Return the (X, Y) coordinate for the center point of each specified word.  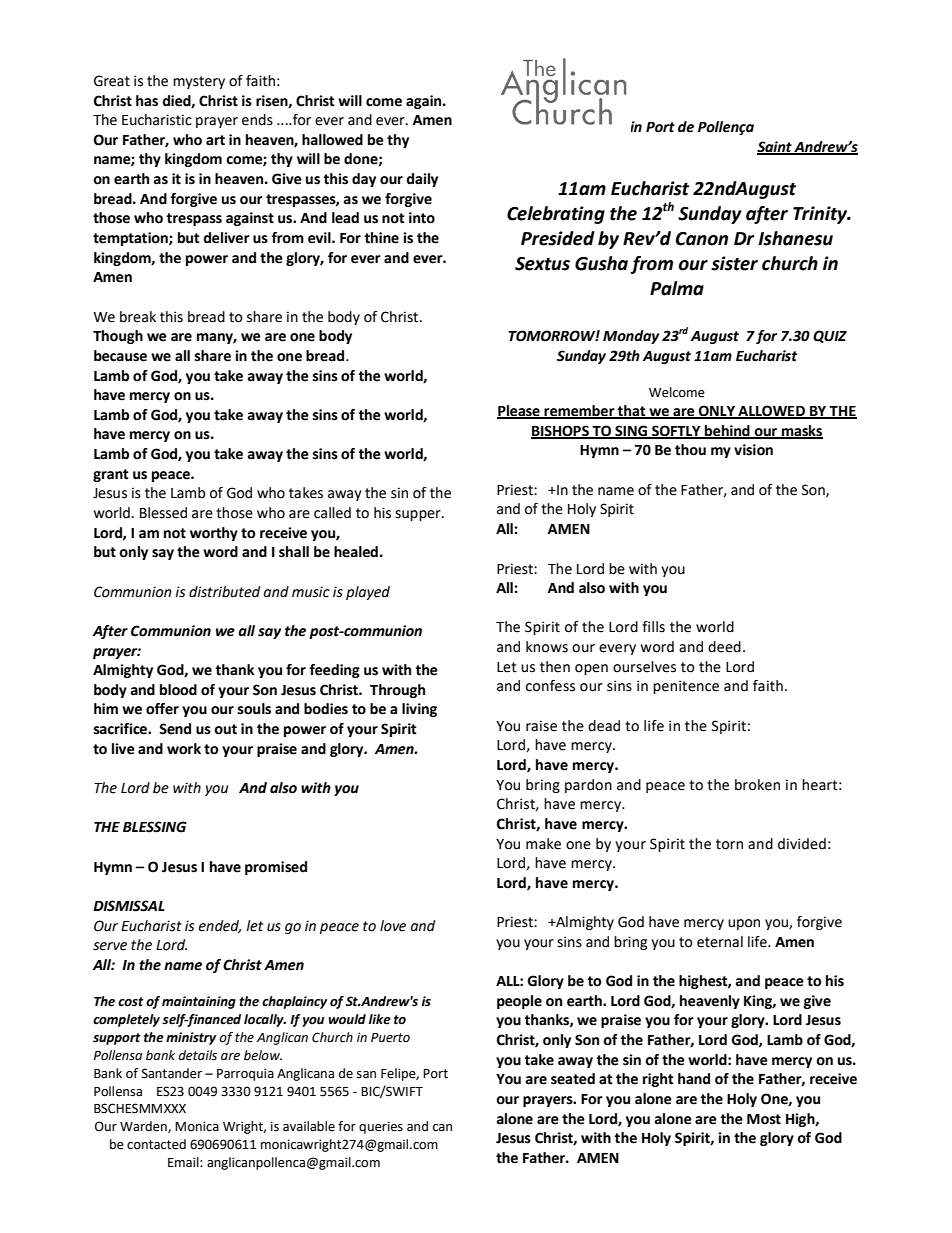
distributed (224, 592)
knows (547, 647)
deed (724, 647)
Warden (144, 1127)
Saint (775, 148)
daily (422, 180)
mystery (199, 82)
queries (381, 1127)
